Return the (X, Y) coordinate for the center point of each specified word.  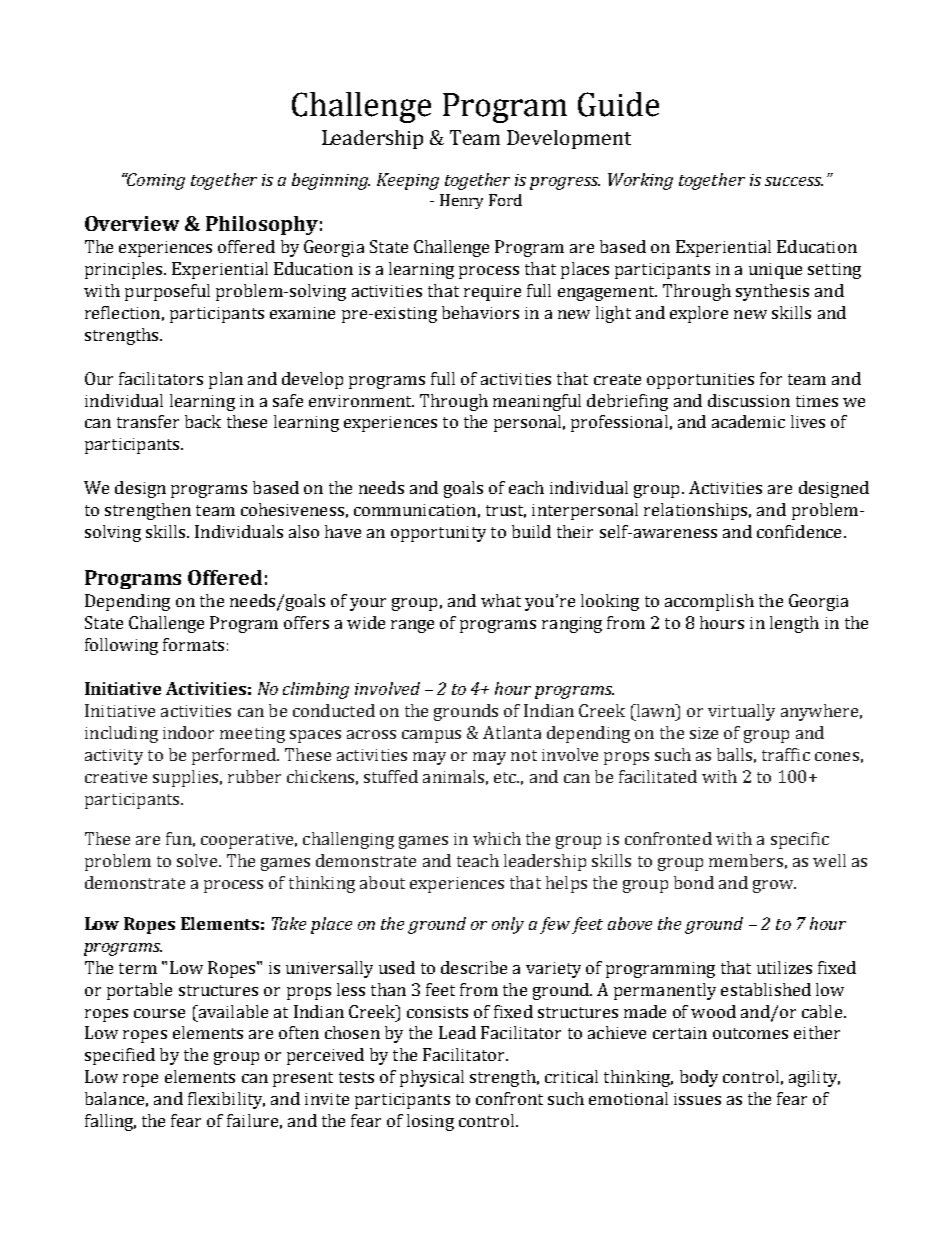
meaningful (537, 402)
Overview (132, 223)
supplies (185, 778)
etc (506, 777)
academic (748, 421)
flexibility (226, 1100)
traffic (786, 754)
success (794, 181)
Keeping (408, 181)
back (203, 421)
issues (697, 1099)
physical (432, 1078)
